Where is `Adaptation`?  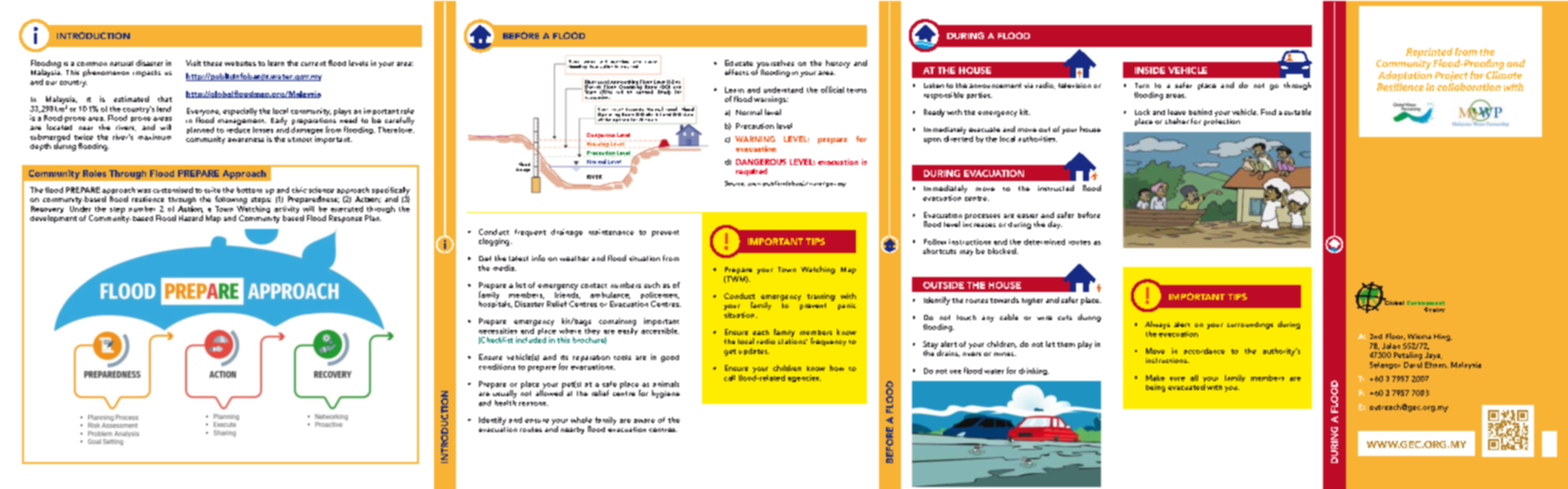
Adaptation is located at coordinates (1405, 76).
